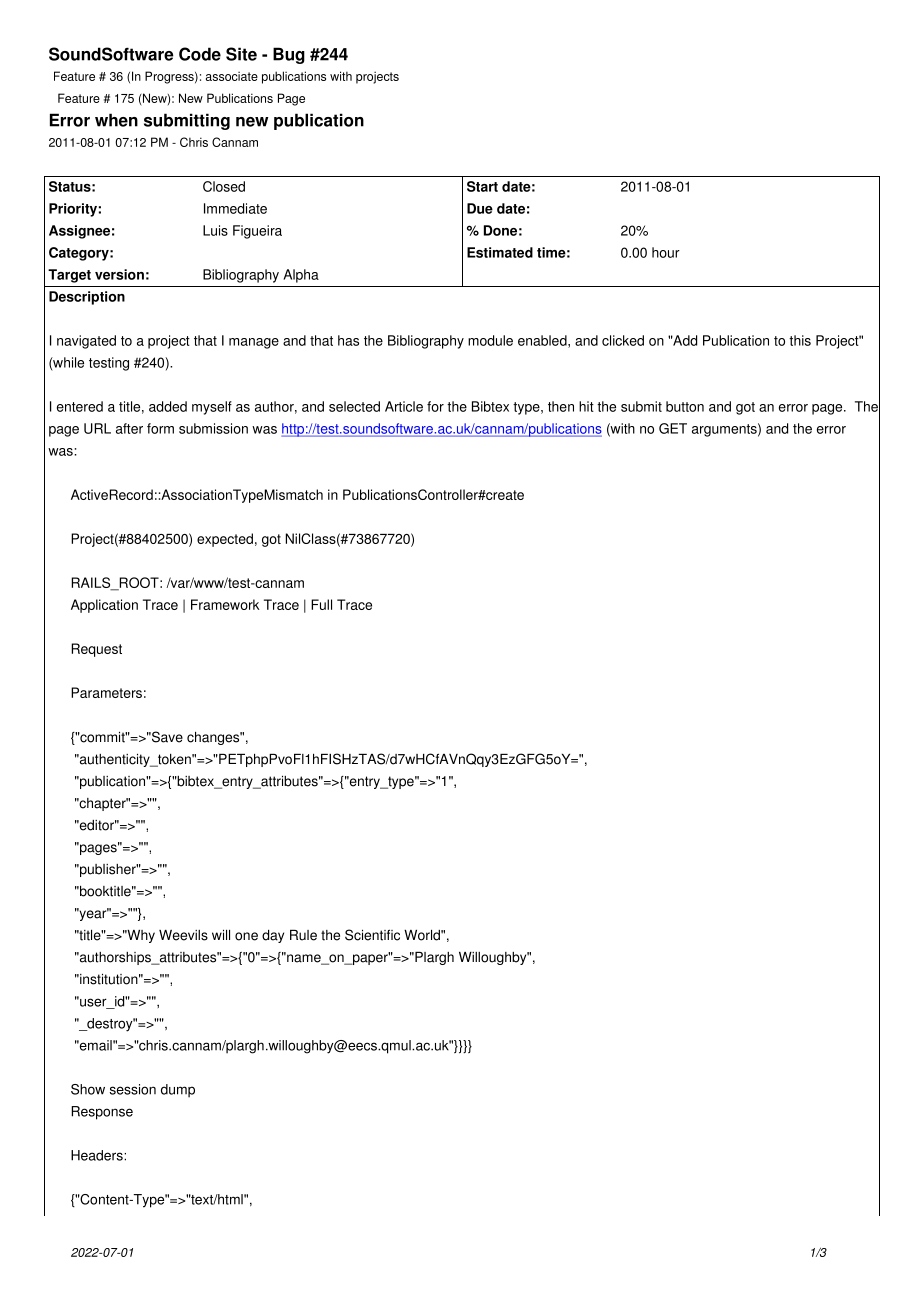  I want to click on day, so click(273, 936).
